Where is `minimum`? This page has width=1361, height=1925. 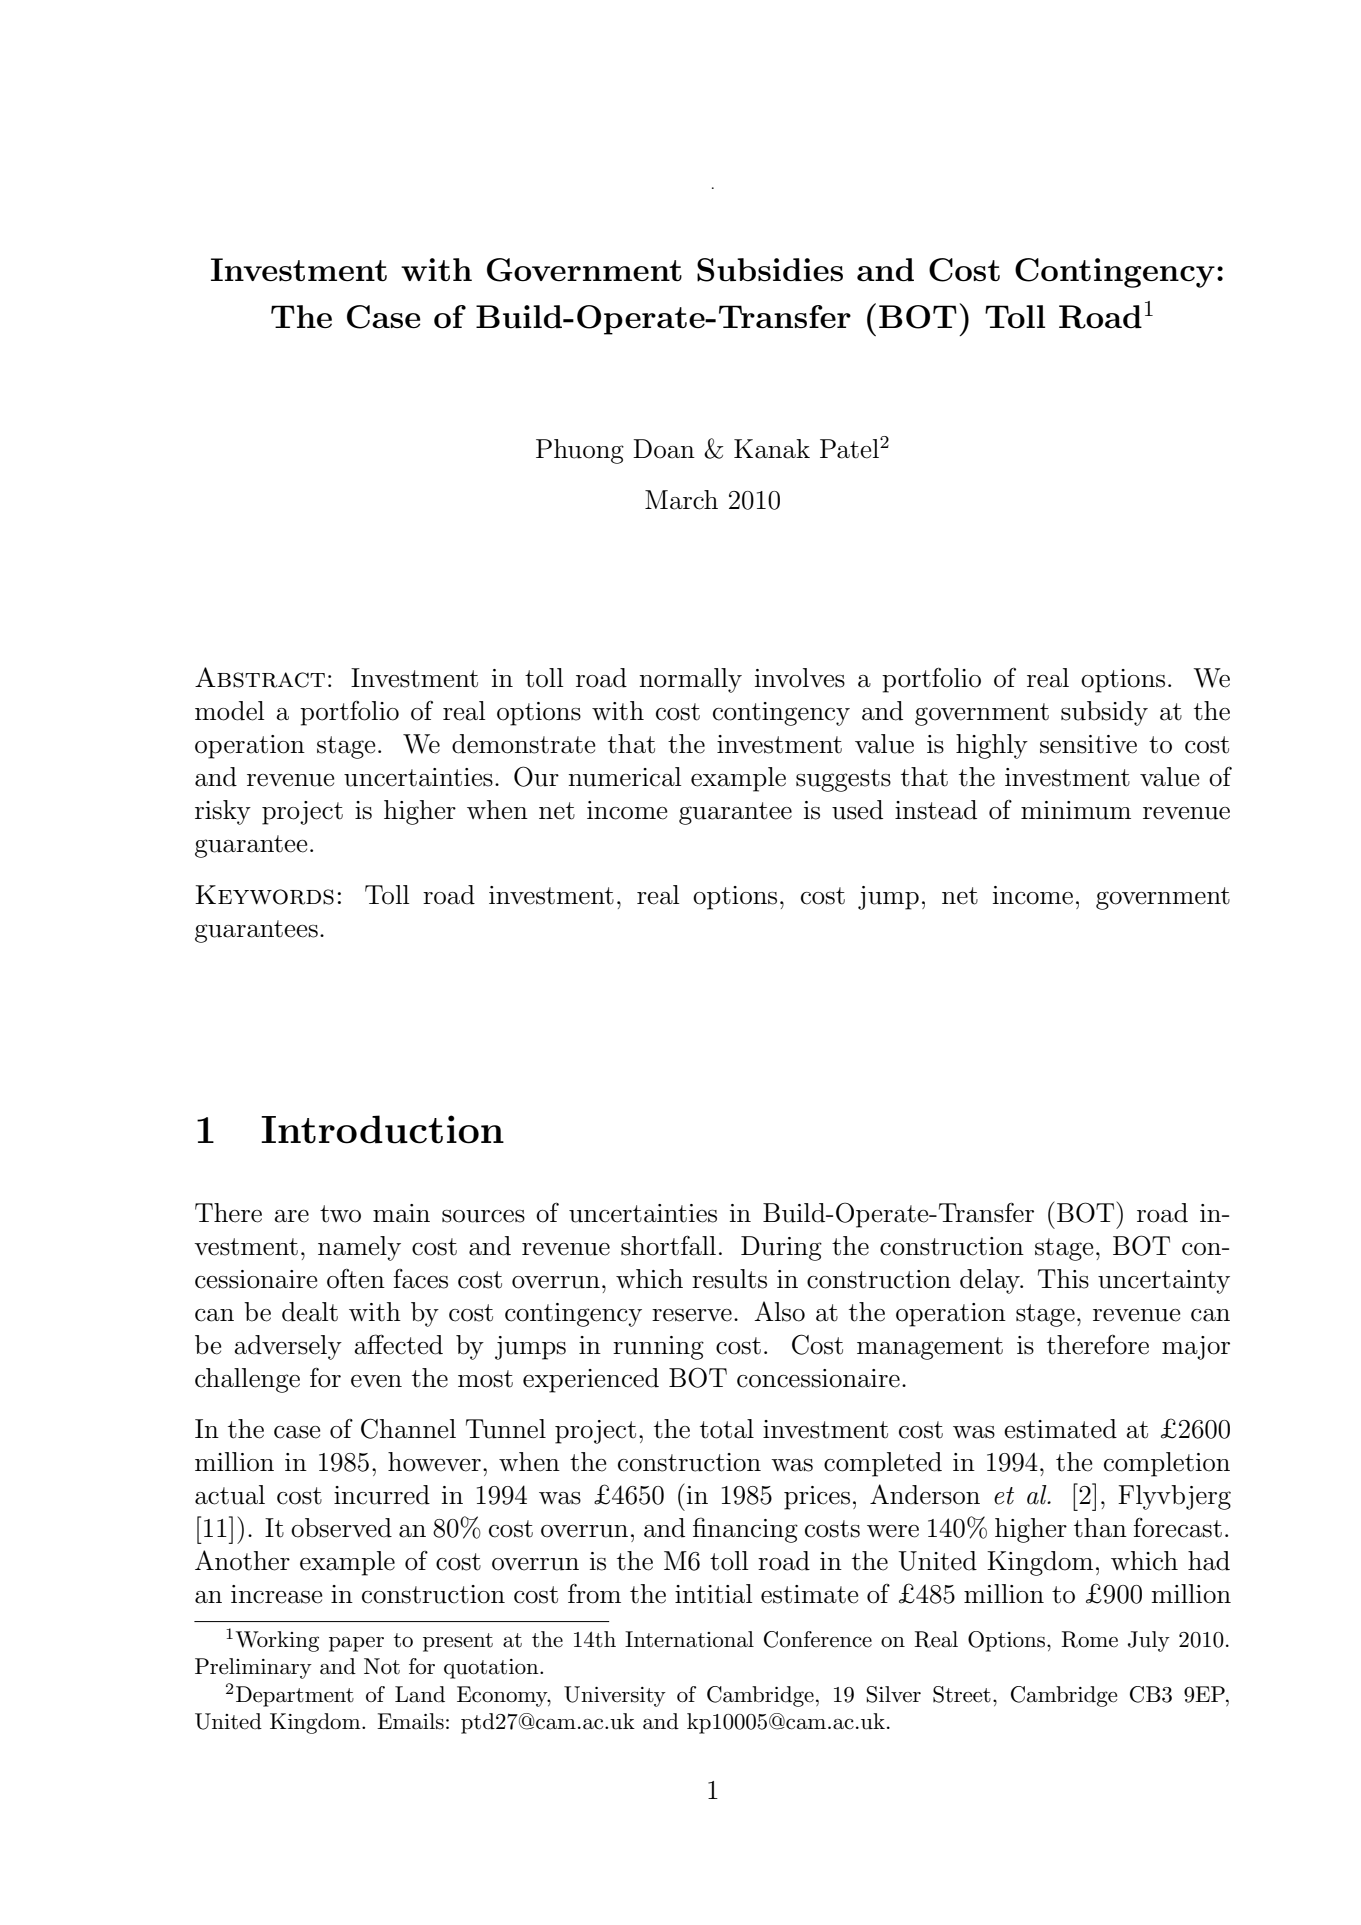
minimum is located at coordinates (1076, 810).
